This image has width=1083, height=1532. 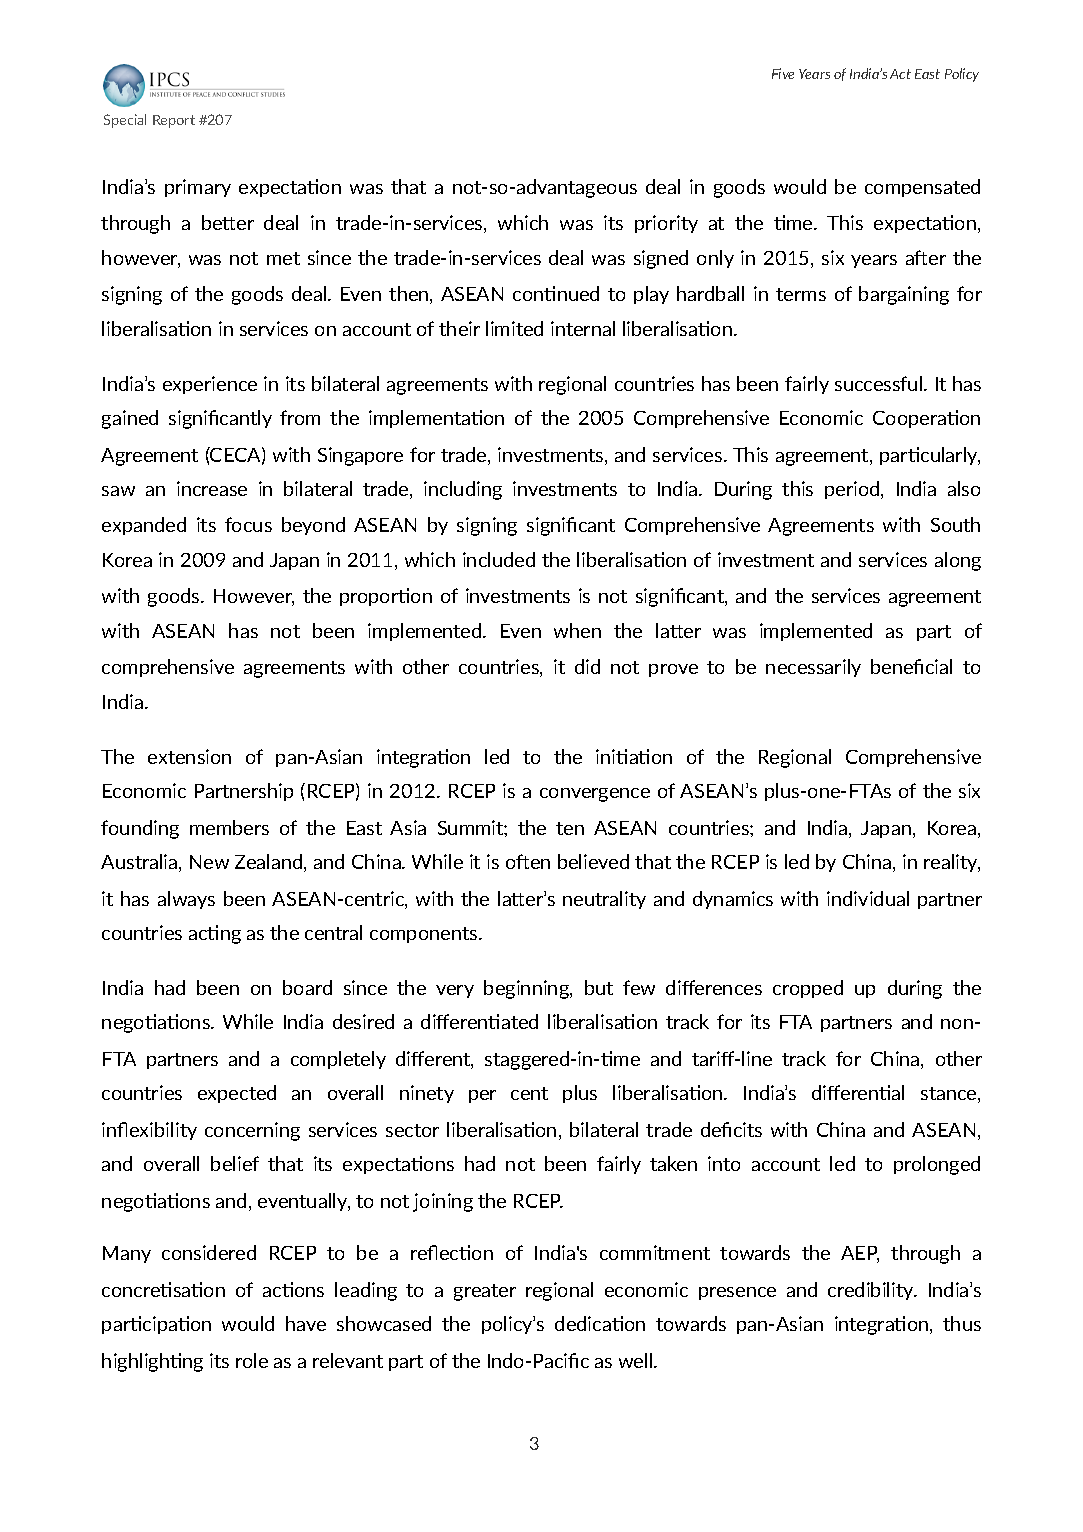 What do you see at coordinates (872, 1291) in the image?
I see `credibility` at bounding box center [872, 1291].
